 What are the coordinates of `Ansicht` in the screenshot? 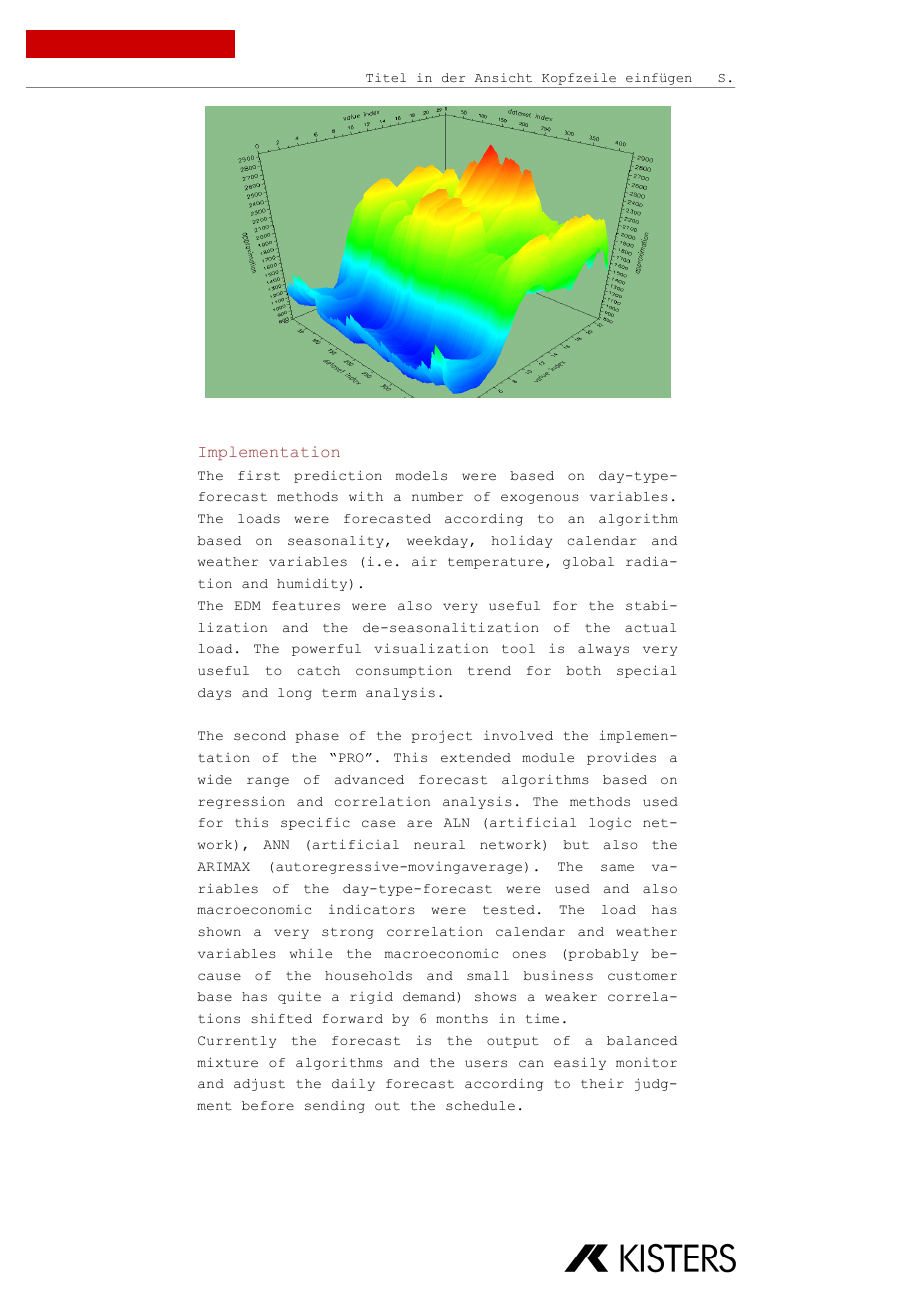 It's located at (503, 77).
